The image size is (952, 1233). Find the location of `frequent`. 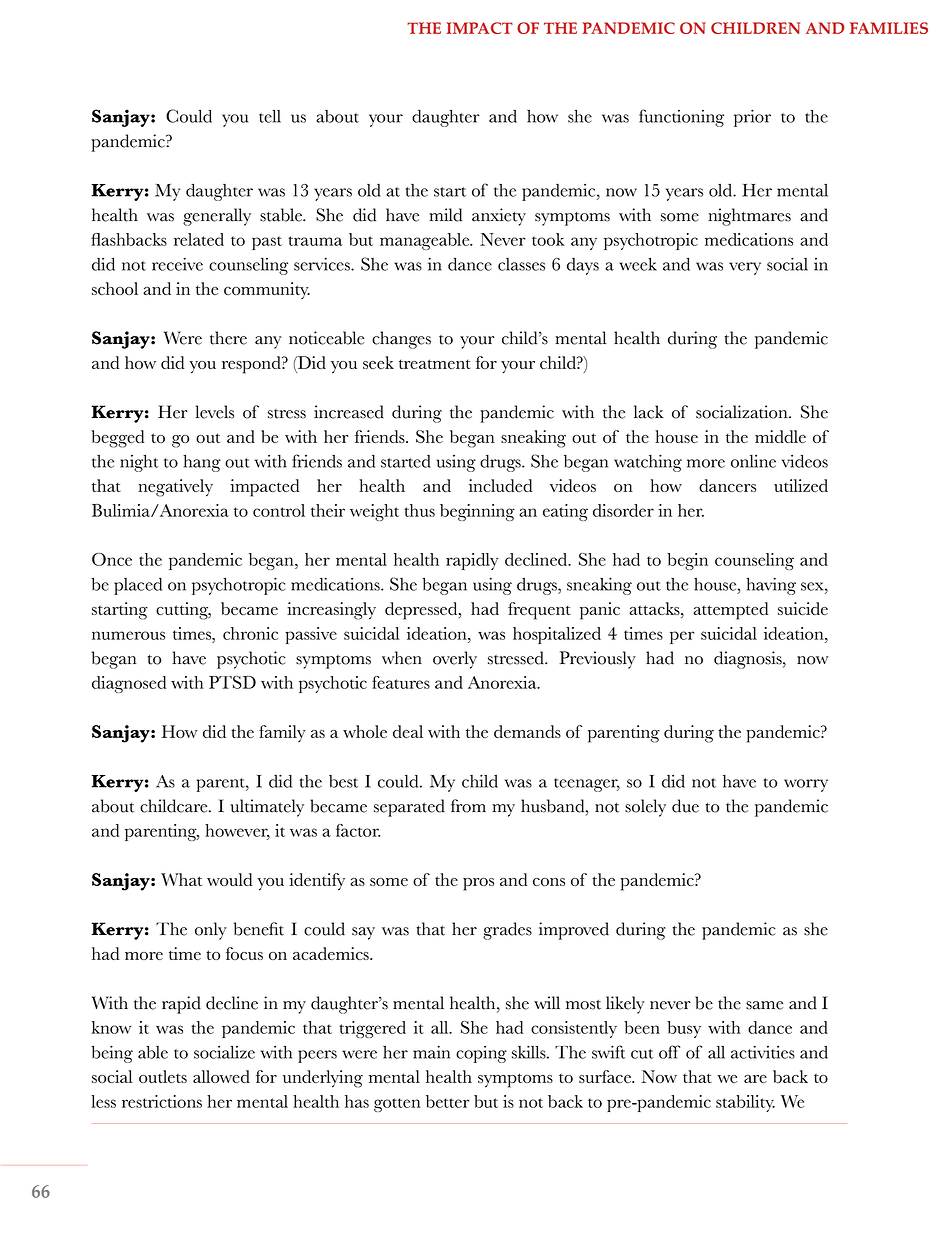

frequent is located at coordinates (539, 611).
